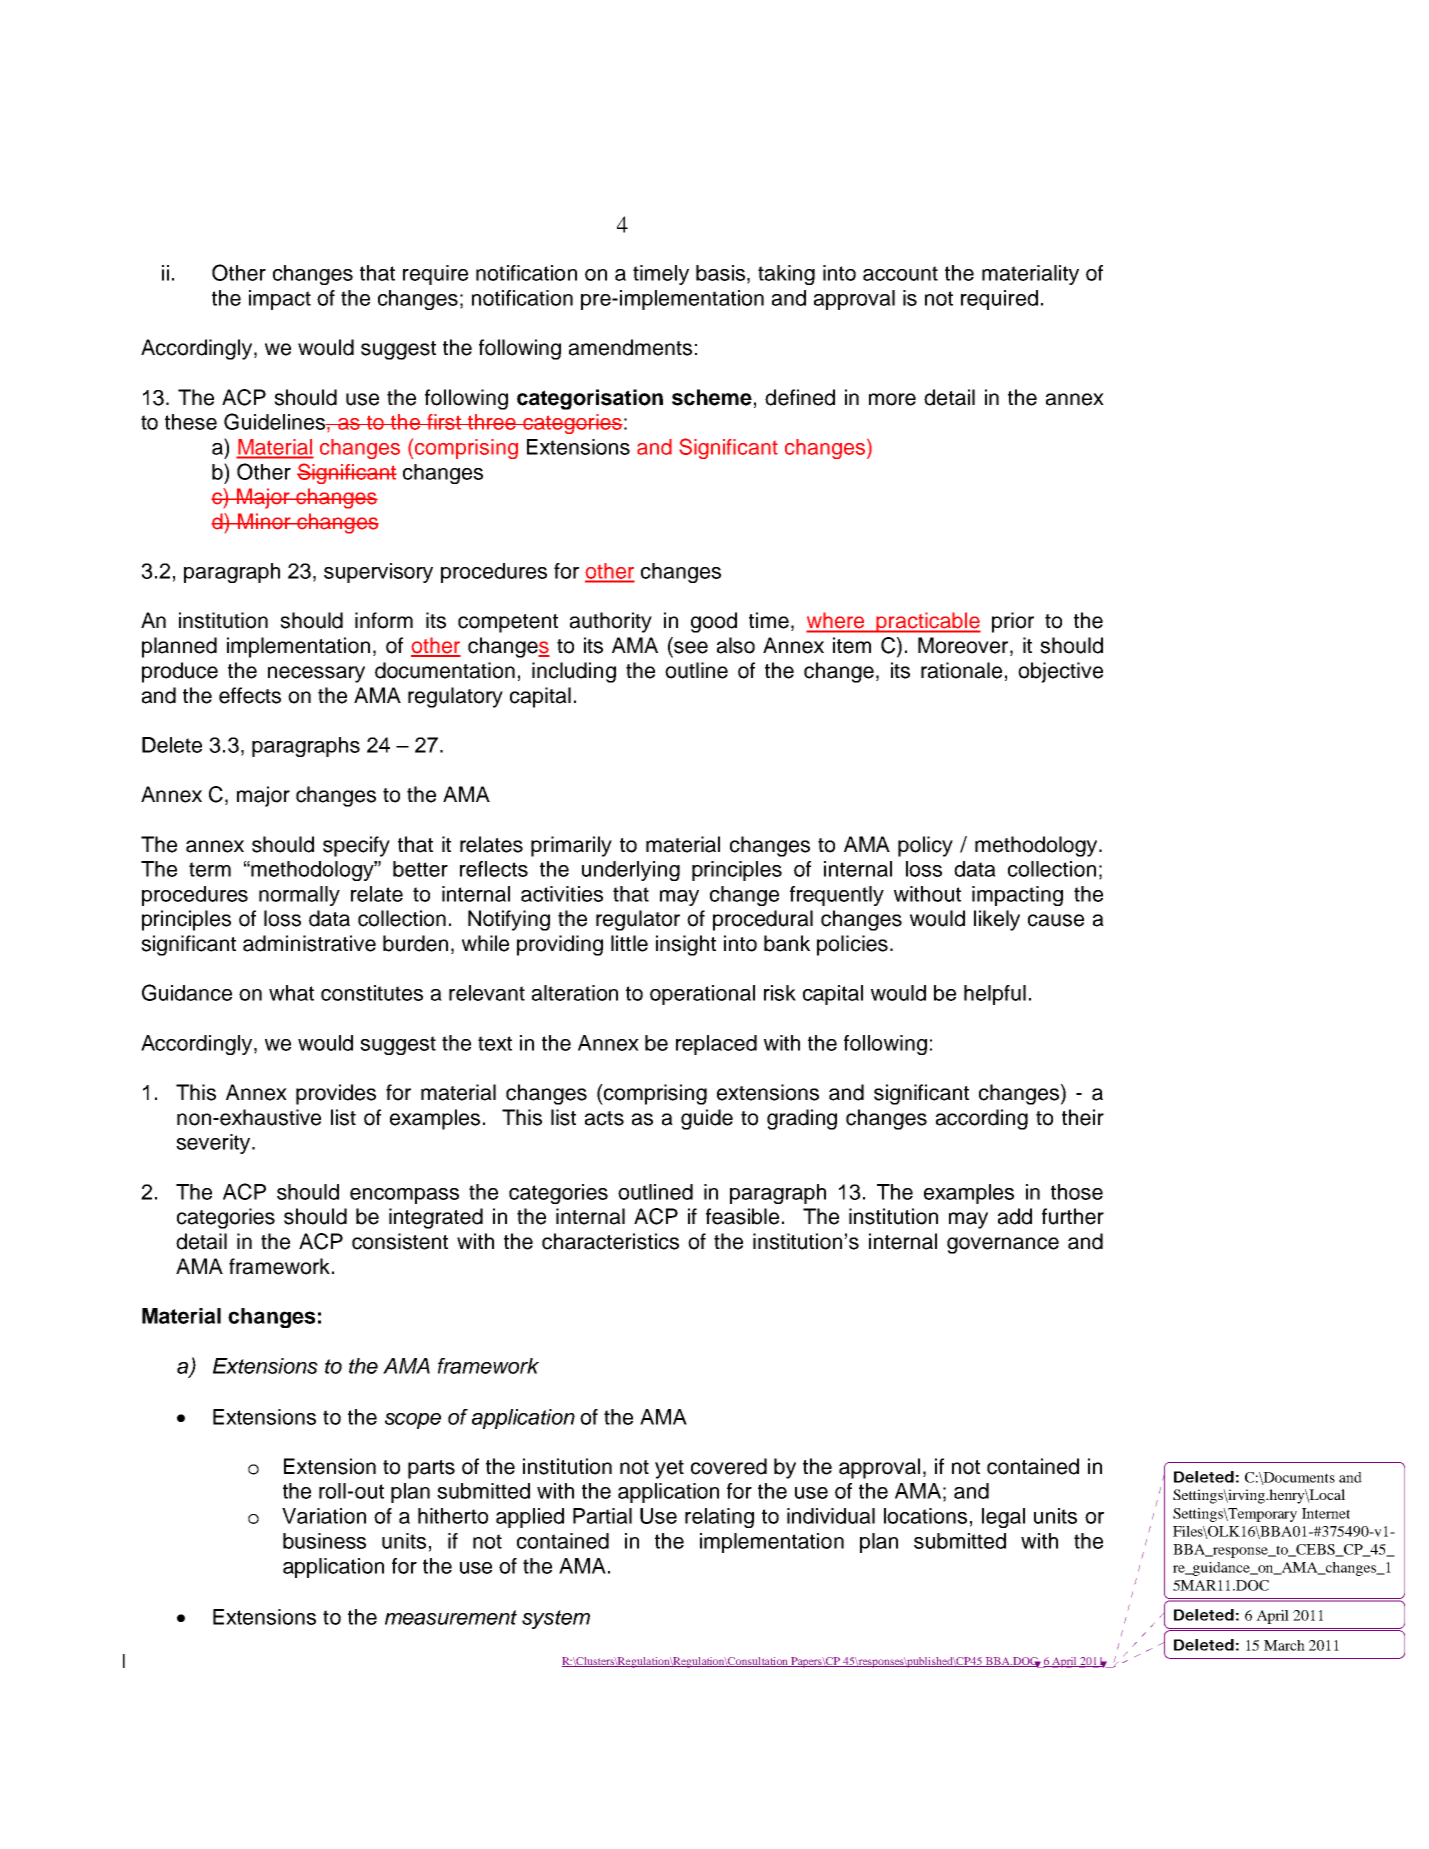  I want to click on covered, so click(729, 1466).
